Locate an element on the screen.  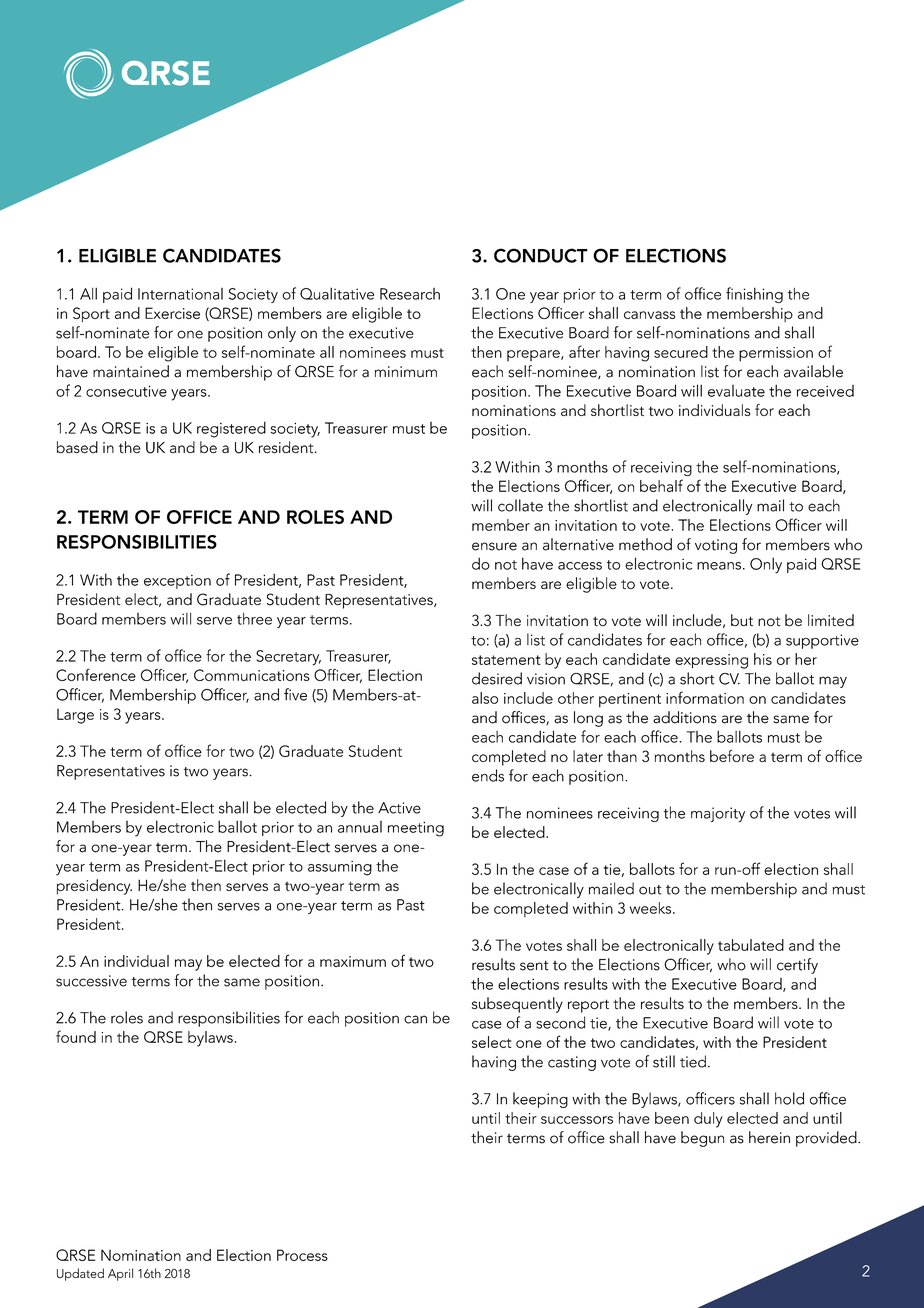
before is located at coordinates (732, 756).
